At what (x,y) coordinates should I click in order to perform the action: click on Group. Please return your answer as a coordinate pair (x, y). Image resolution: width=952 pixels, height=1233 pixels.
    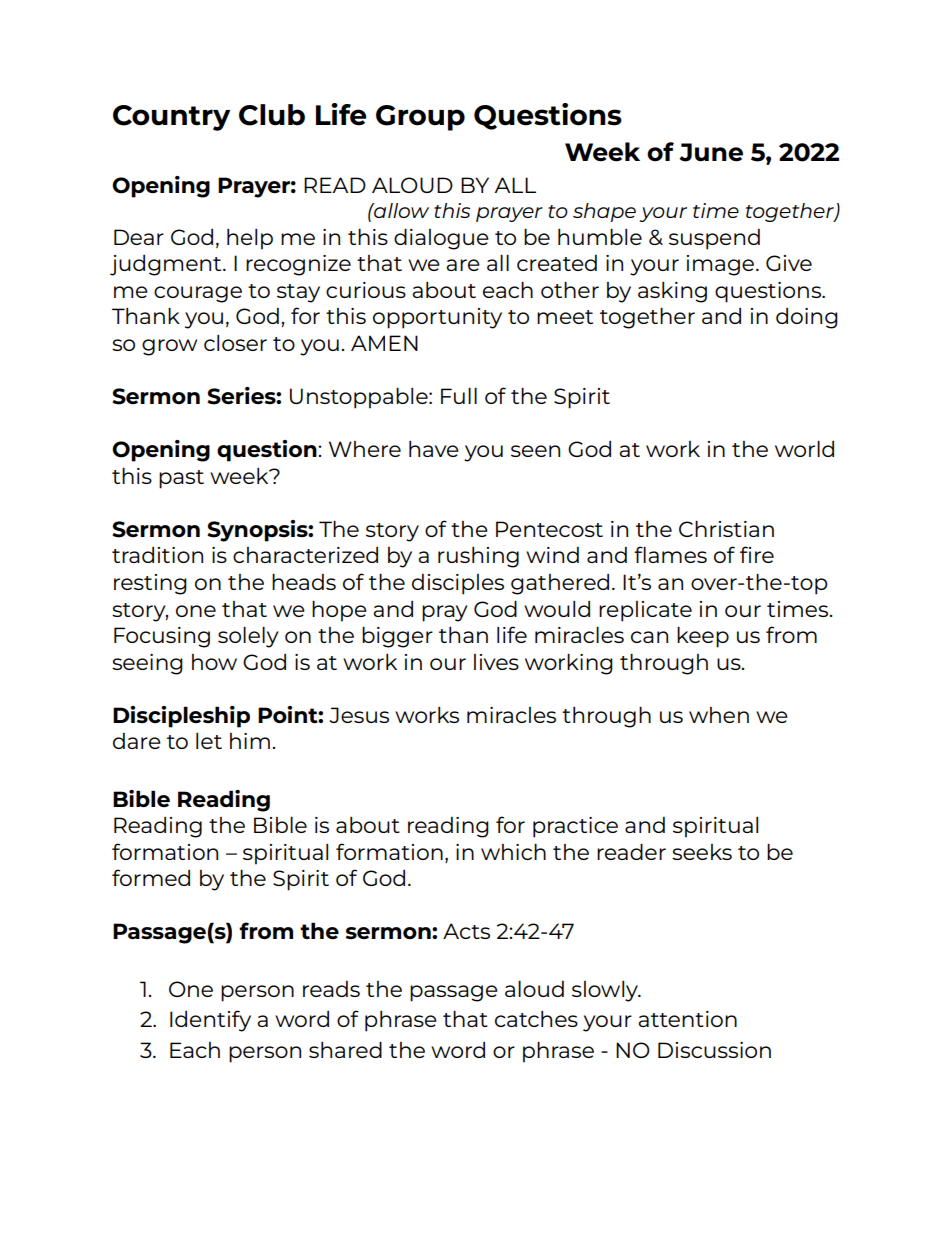
    Looking at the image, I should click on (420, 118).
